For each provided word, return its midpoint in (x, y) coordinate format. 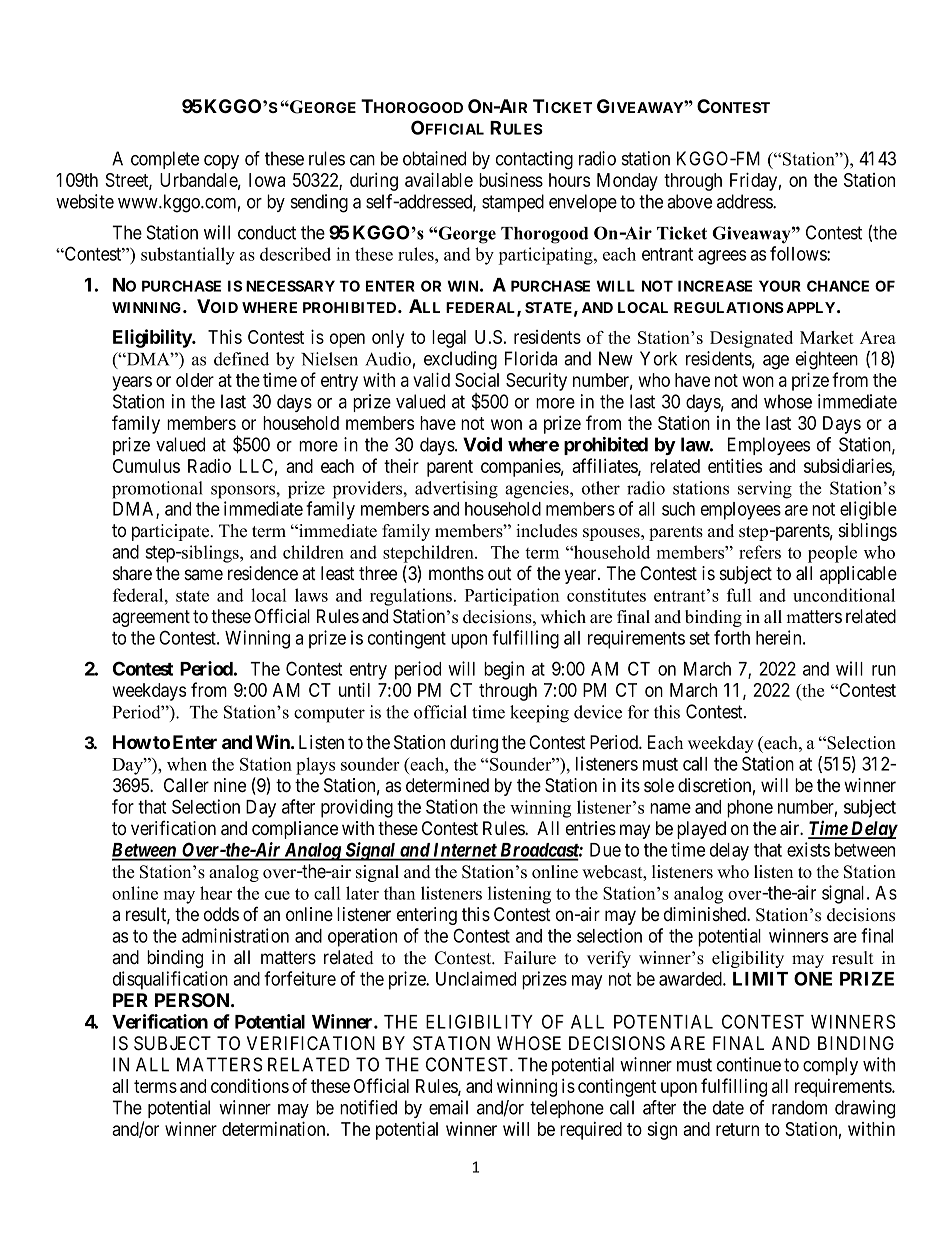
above (689, 201)
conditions (250, 1085)
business (511, 179)
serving (765, 490)
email (448, 1107)
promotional (157, 490)
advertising (456, 490)
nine (230, 785)
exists (808, 849)
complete (165, 160)
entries (591, 828)
